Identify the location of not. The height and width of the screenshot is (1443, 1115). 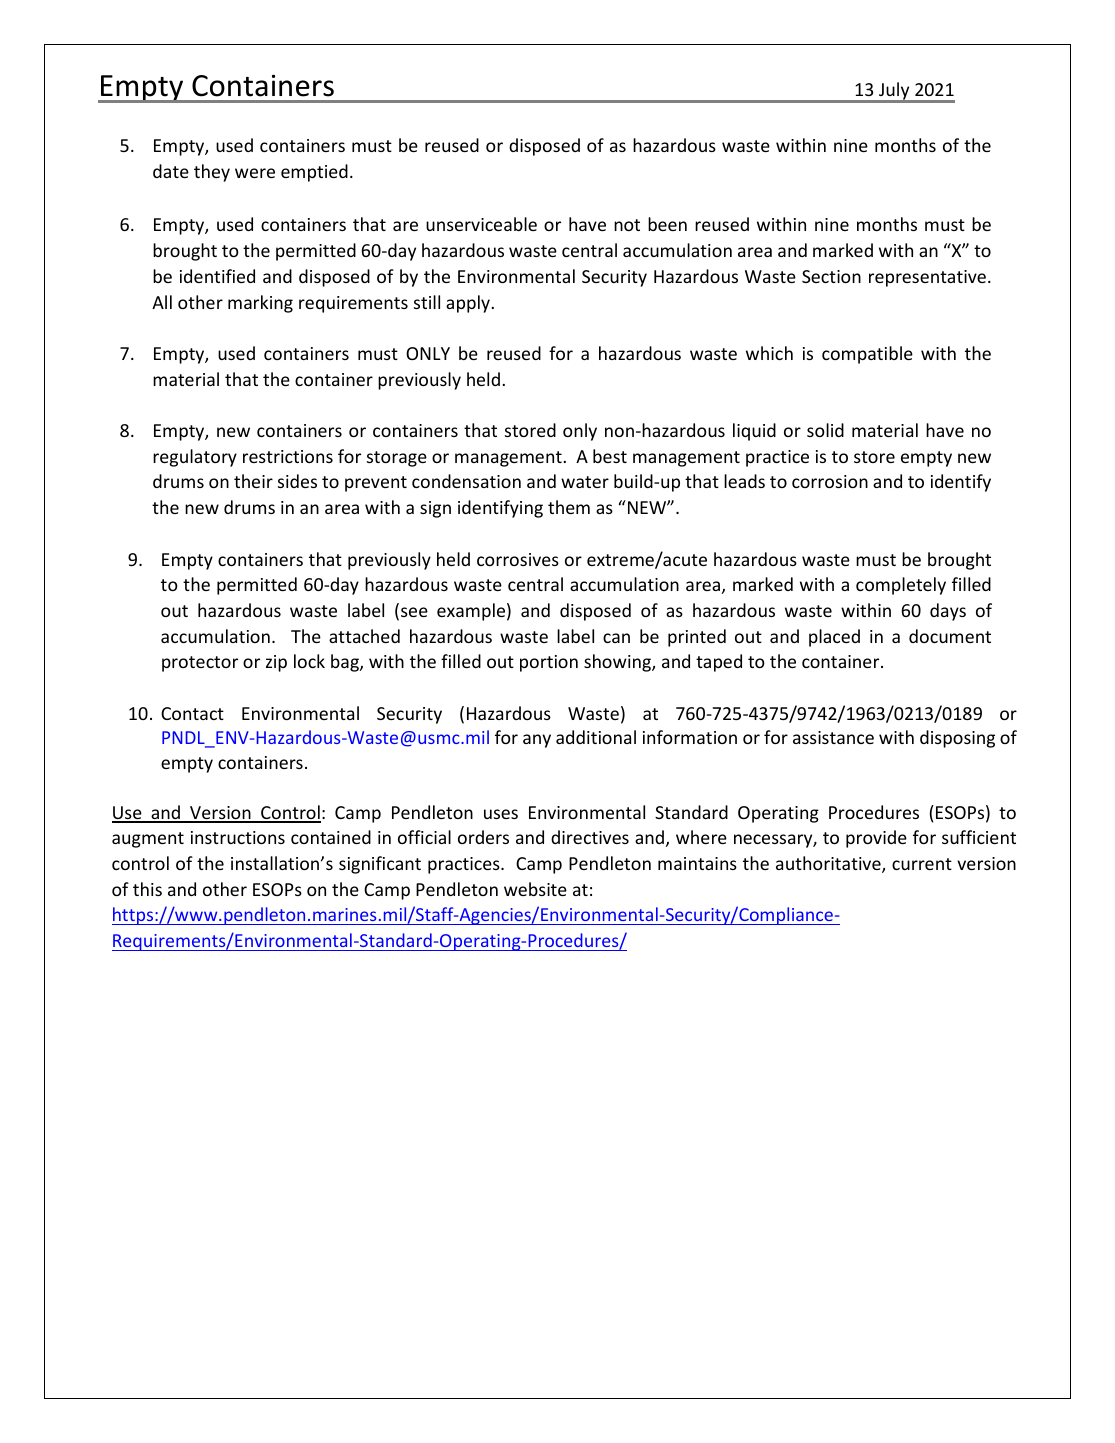
(627, 225).
